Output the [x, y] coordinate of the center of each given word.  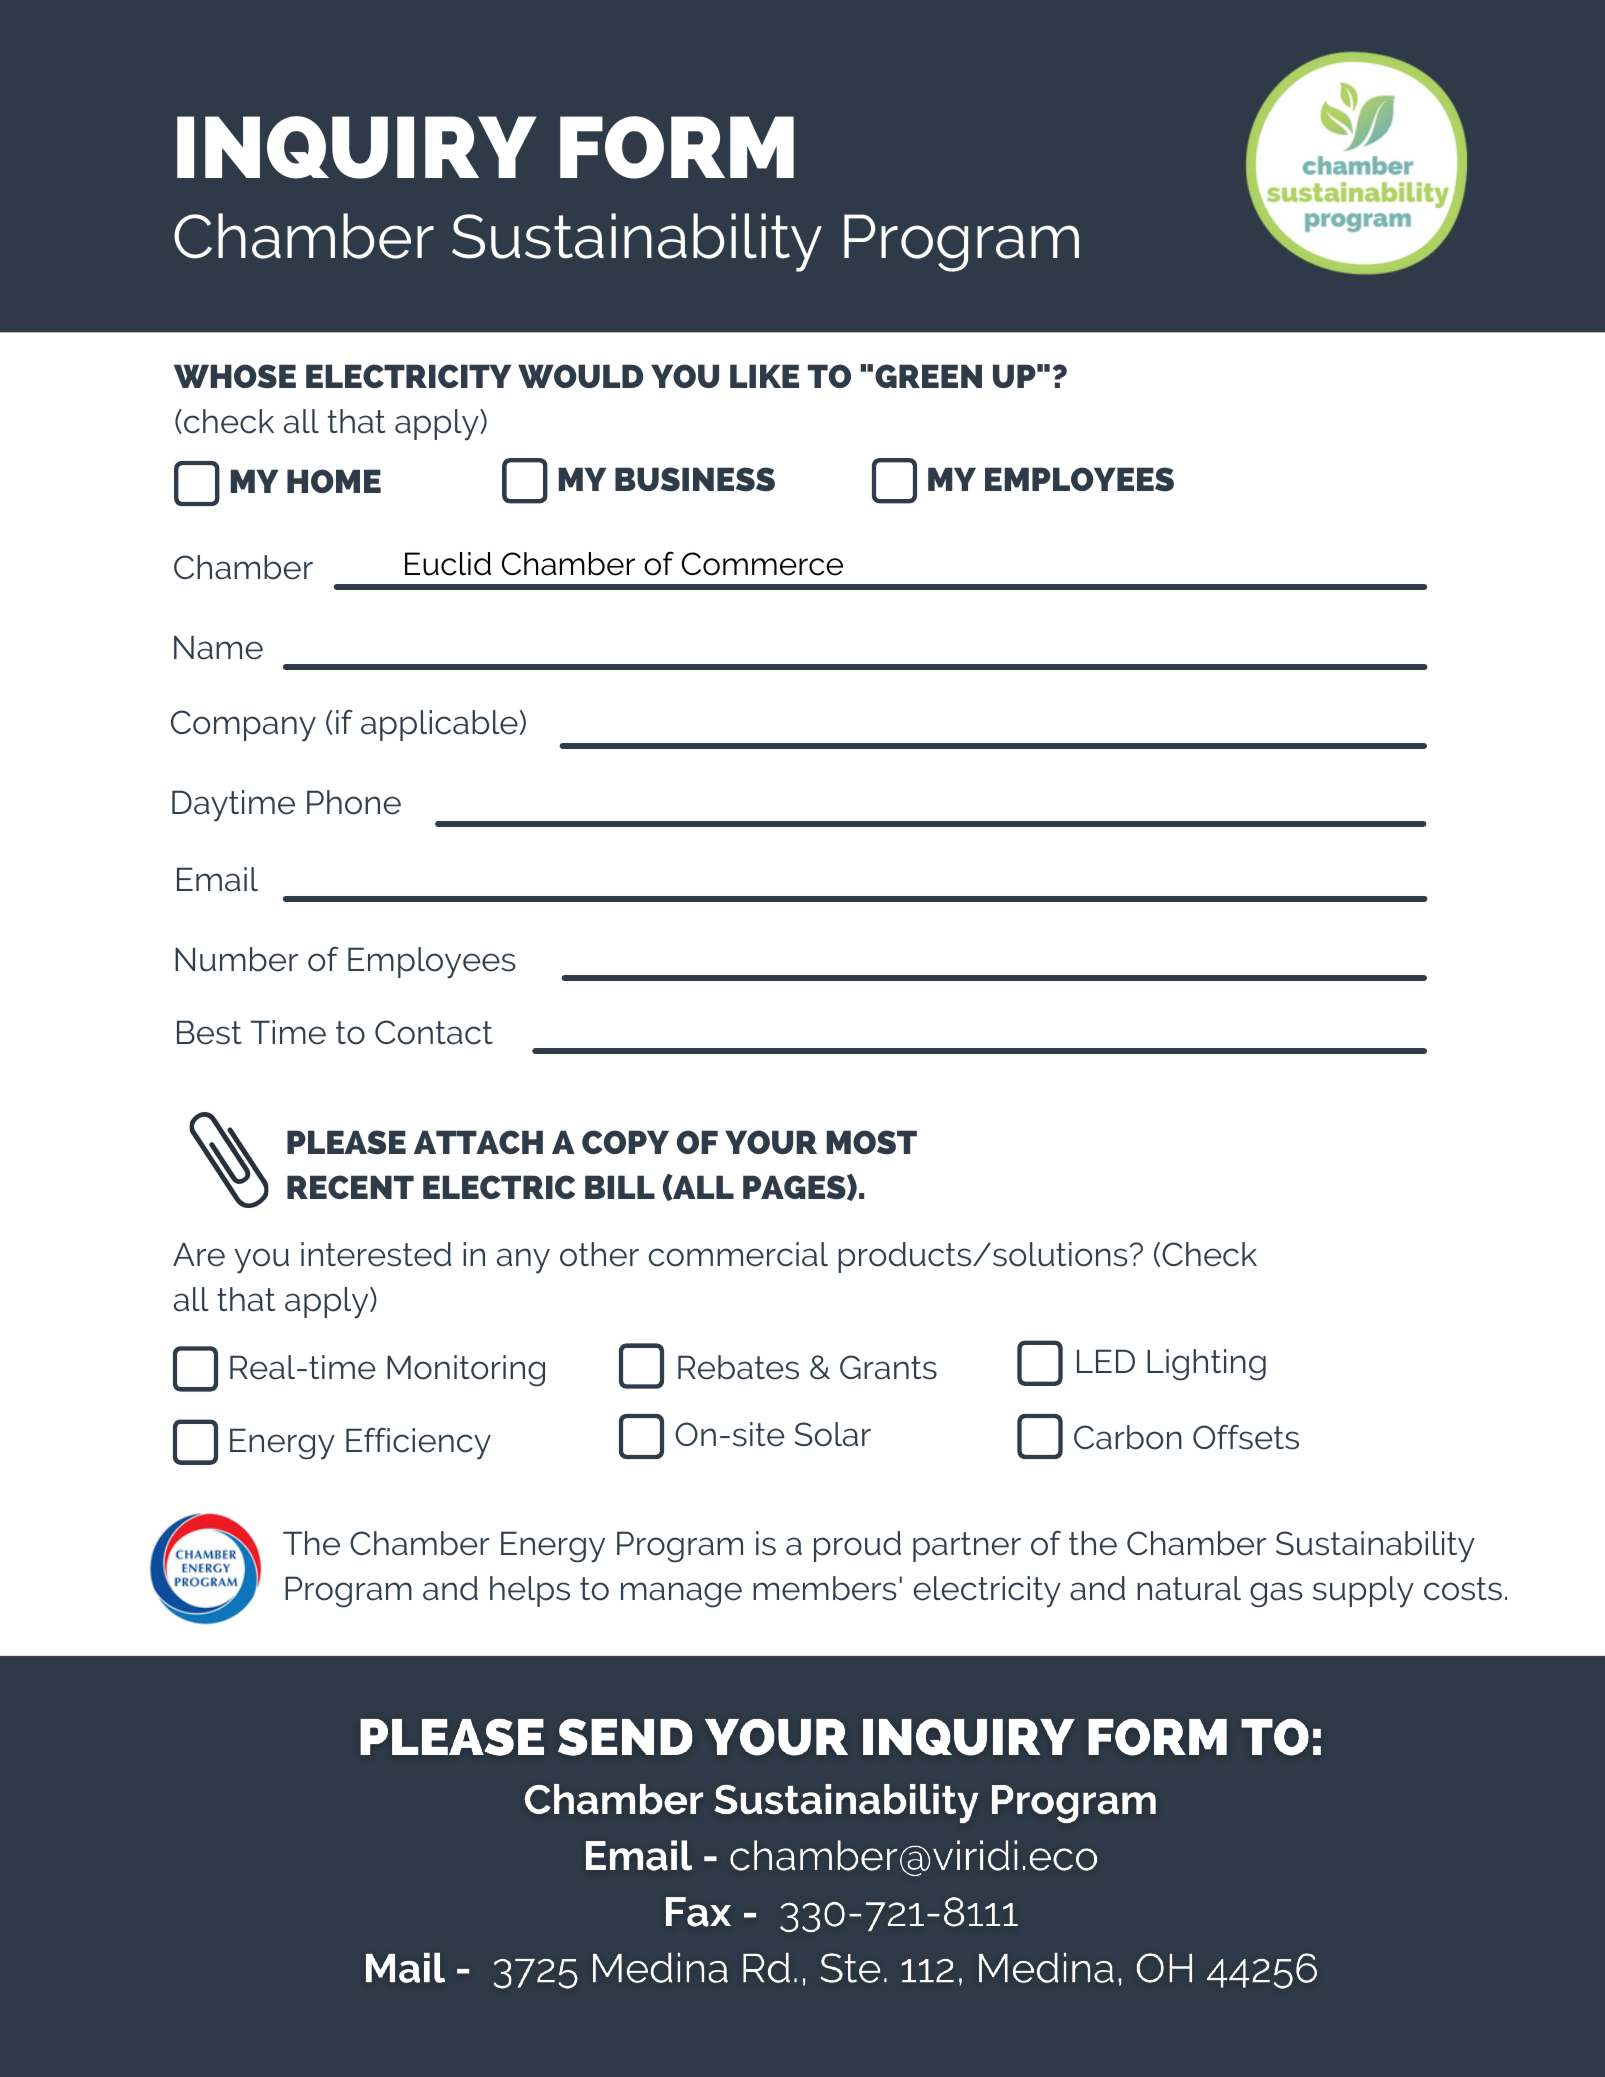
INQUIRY [356, 147]
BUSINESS [695, 479]
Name [218, 647]
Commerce [762, 564]
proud [857, 1546]
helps [530, 1591]
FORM [677, 147]
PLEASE [346, 1142]
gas [1276, 1595]
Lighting [1206, 1365]
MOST [871, 1142]
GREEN [928, 376]
